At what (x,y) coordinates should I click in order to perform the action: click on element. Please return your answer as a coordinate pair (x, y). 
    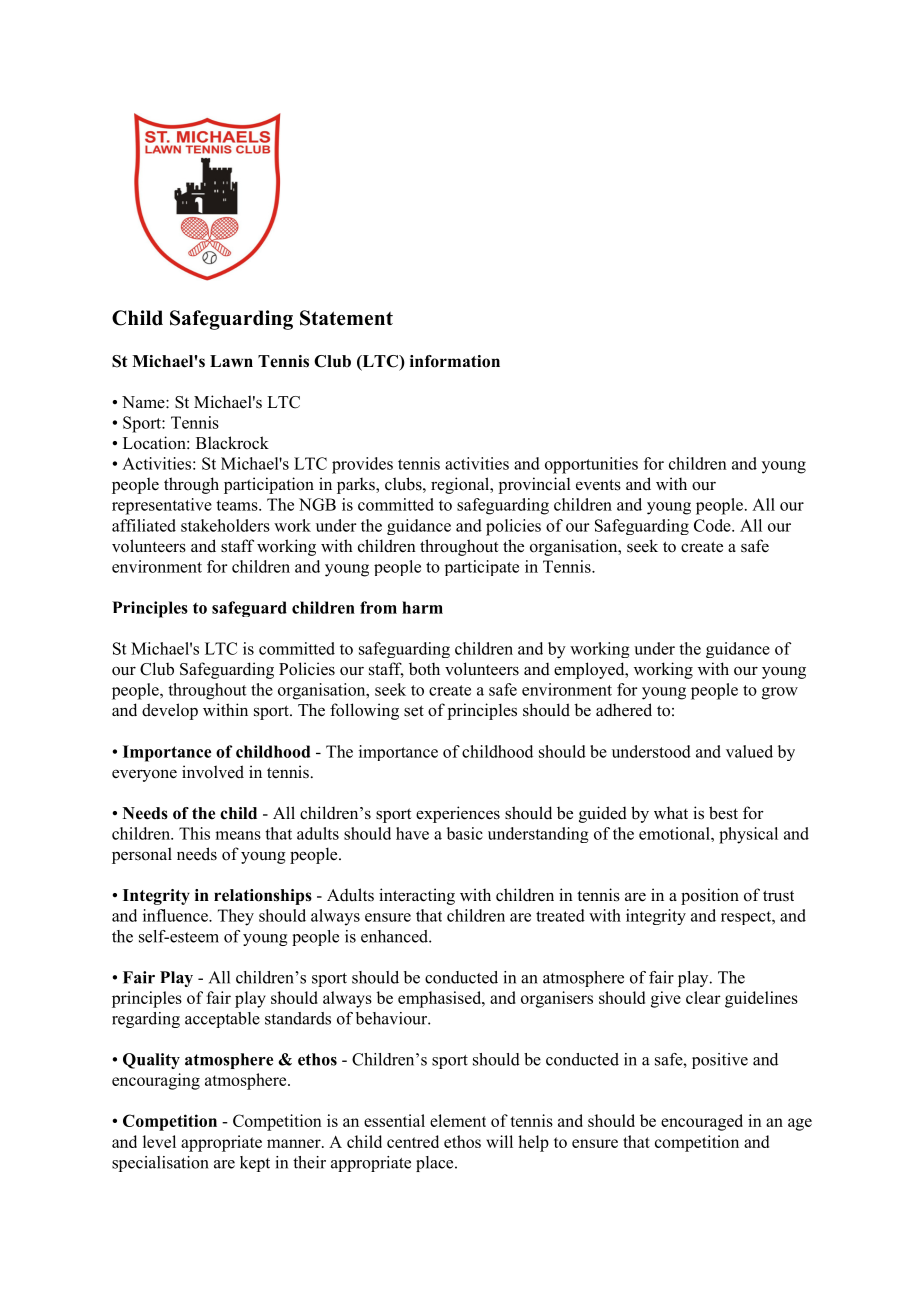
    Looking at the image, I should click on (458, 1120).
